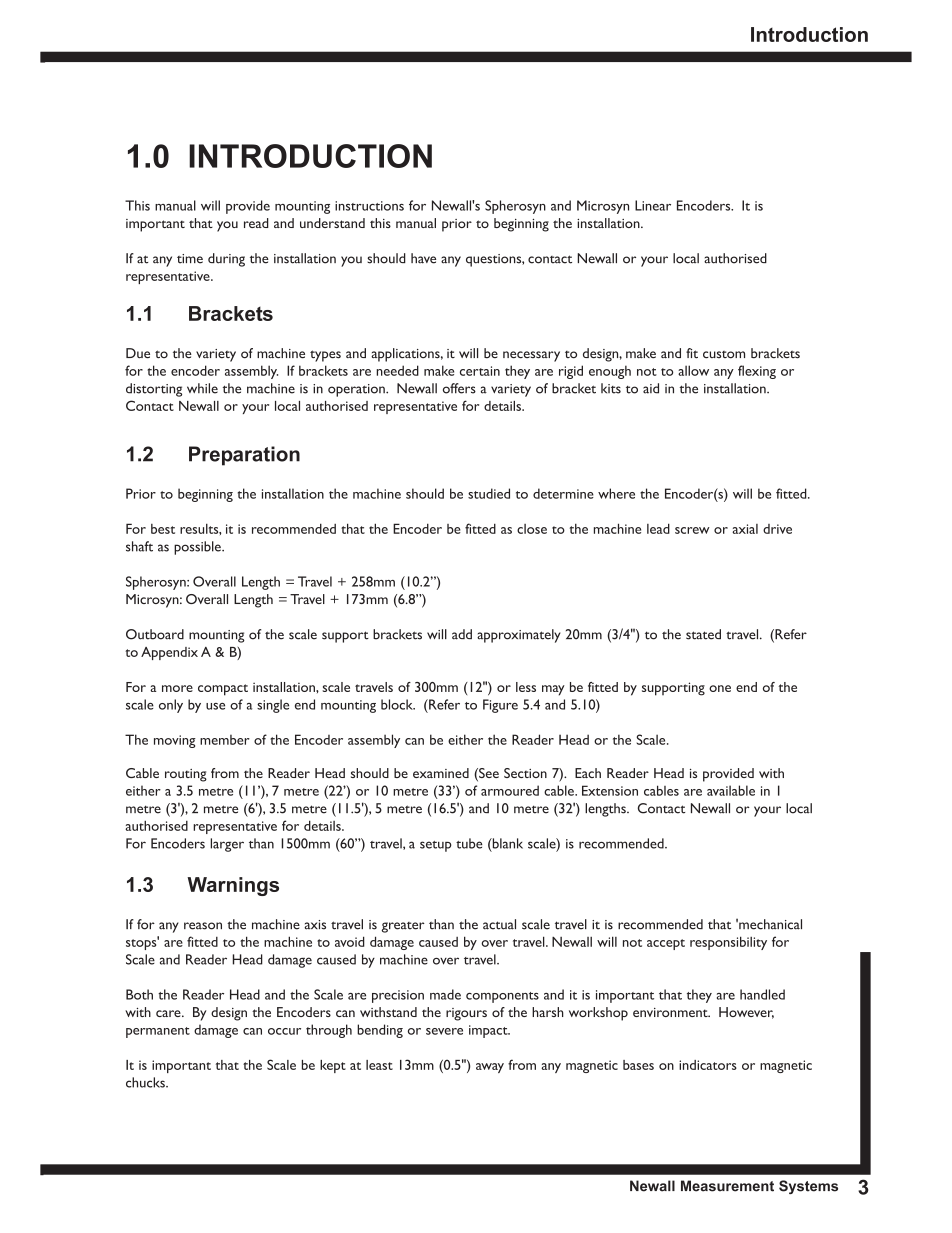 Image resolution: width=952 pixels, height=1233 pixels. What do you see at coordinates (223, 690) in the screenshot?
I see `compact` at bounding box center [223, 690].
